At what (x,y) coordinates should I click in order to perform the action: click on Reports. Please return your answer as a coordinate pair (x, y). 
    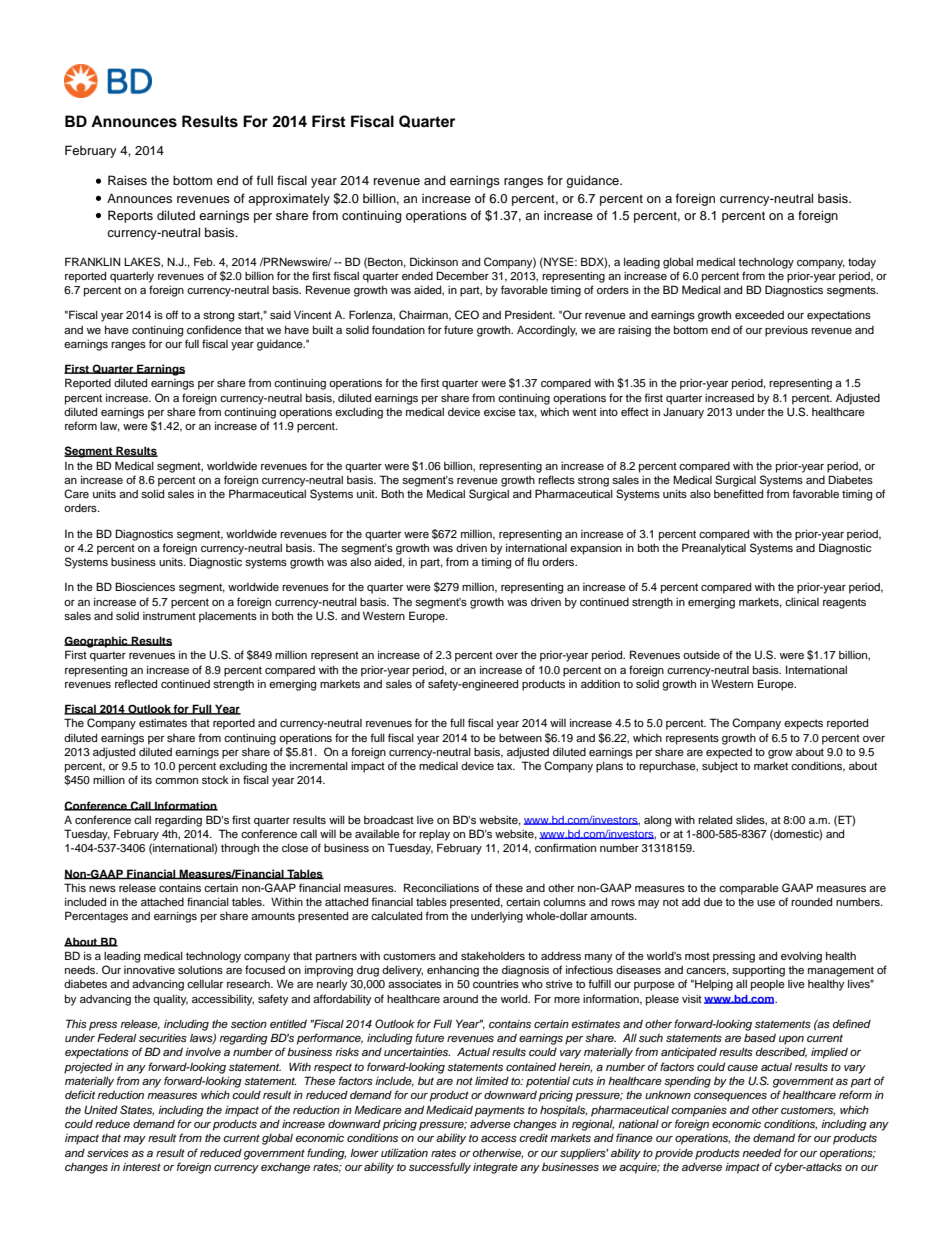
    Looking at the image, I should click on (130, 216).
